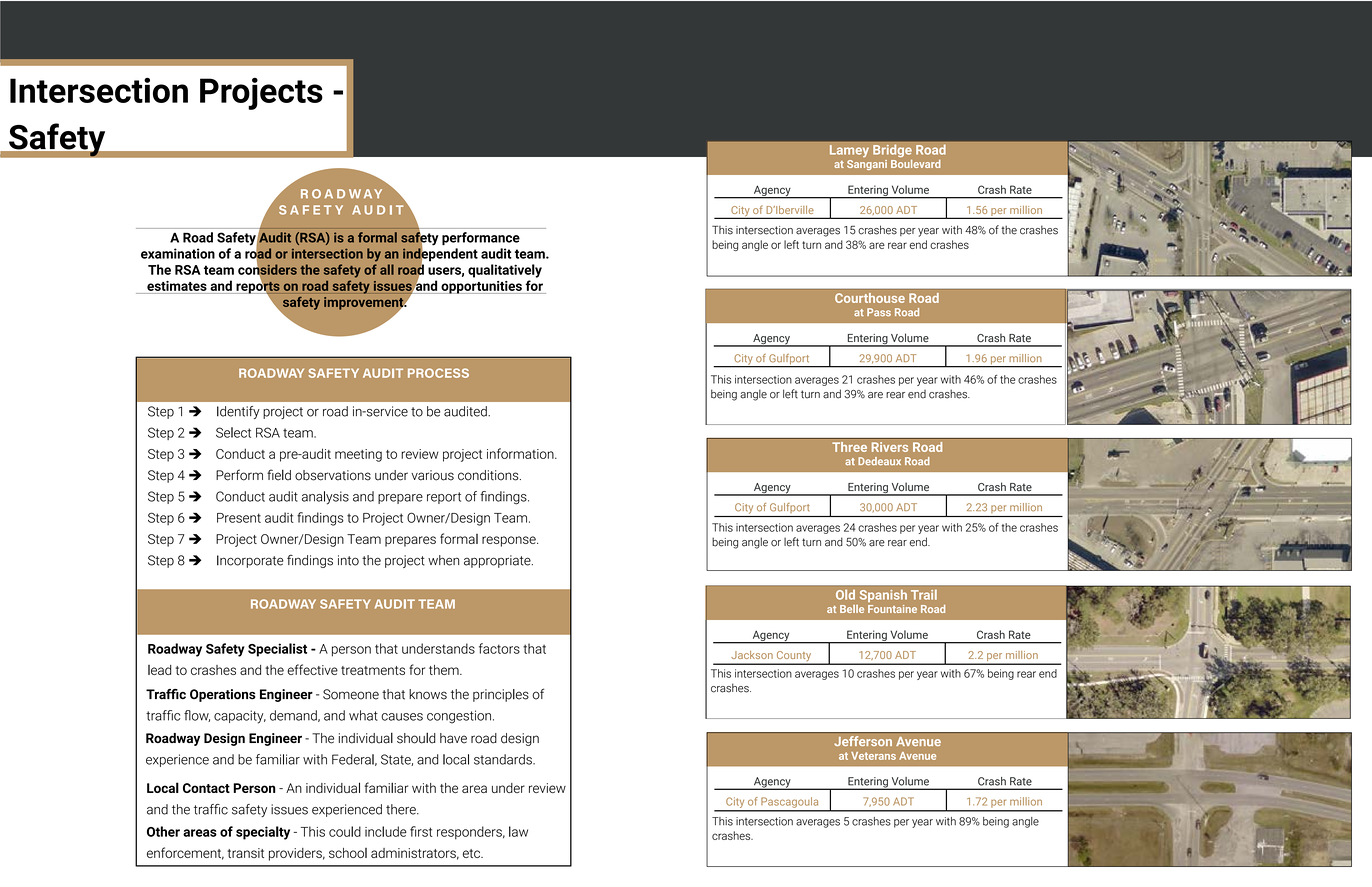  Describe the element at coordinates (890, 447) in the document. I see `Rivers` at that location.
